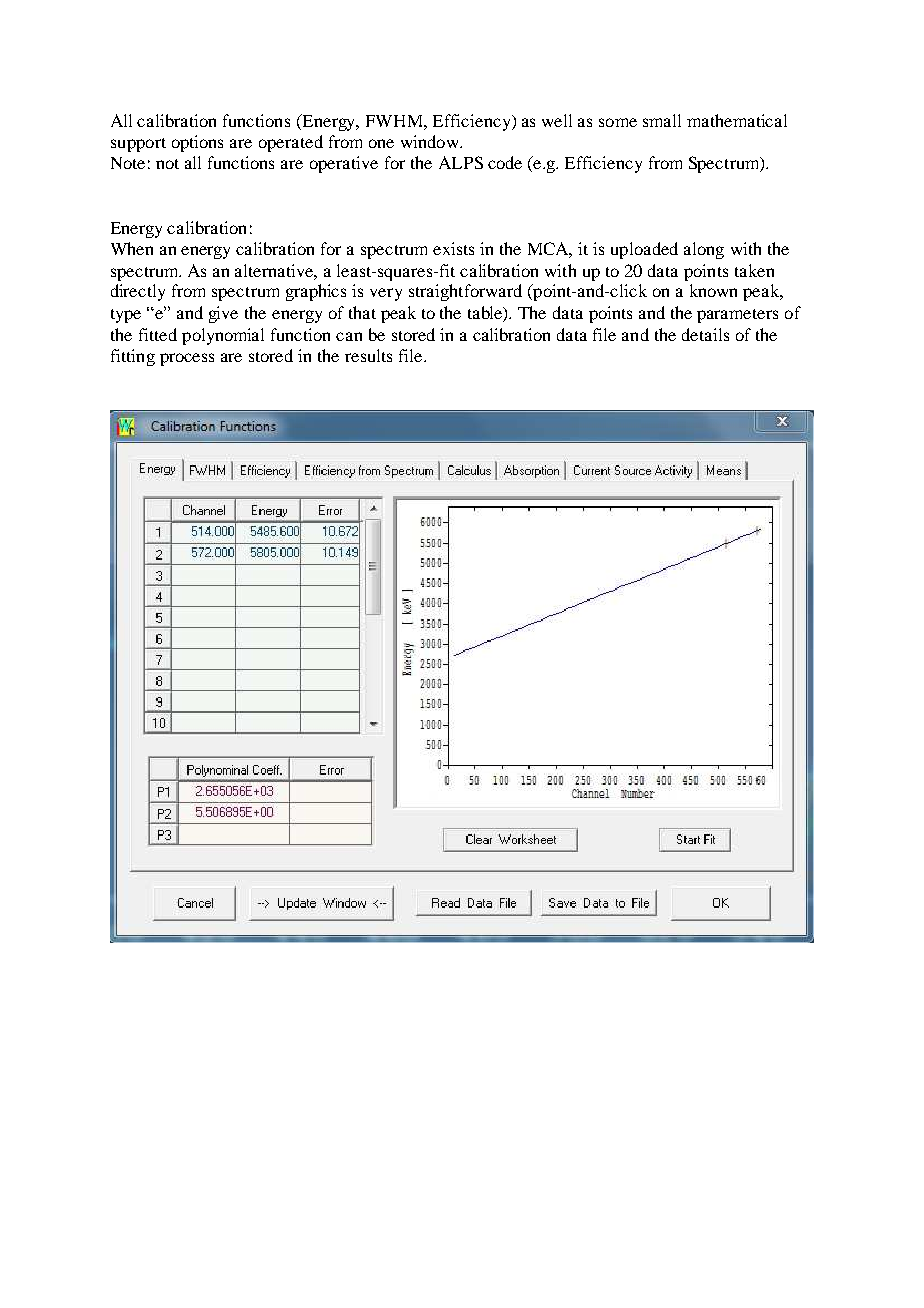 The width and height of the screenshot is (924, 1308). Describe the element at coordinates (662, 120) in the screenshot. I see `small` at that location.
